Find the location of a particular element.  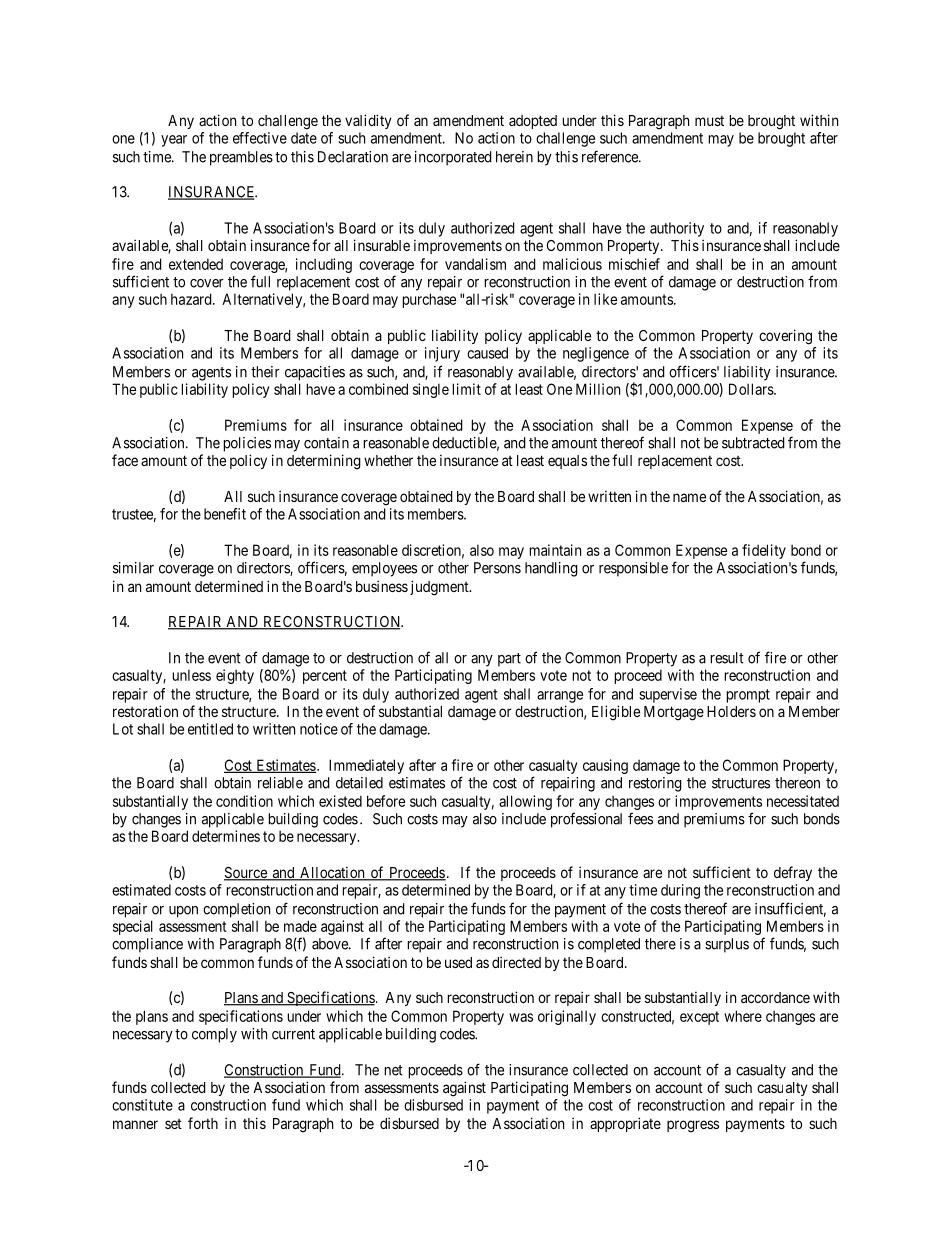

unless is located at coordinates (191, 675).
